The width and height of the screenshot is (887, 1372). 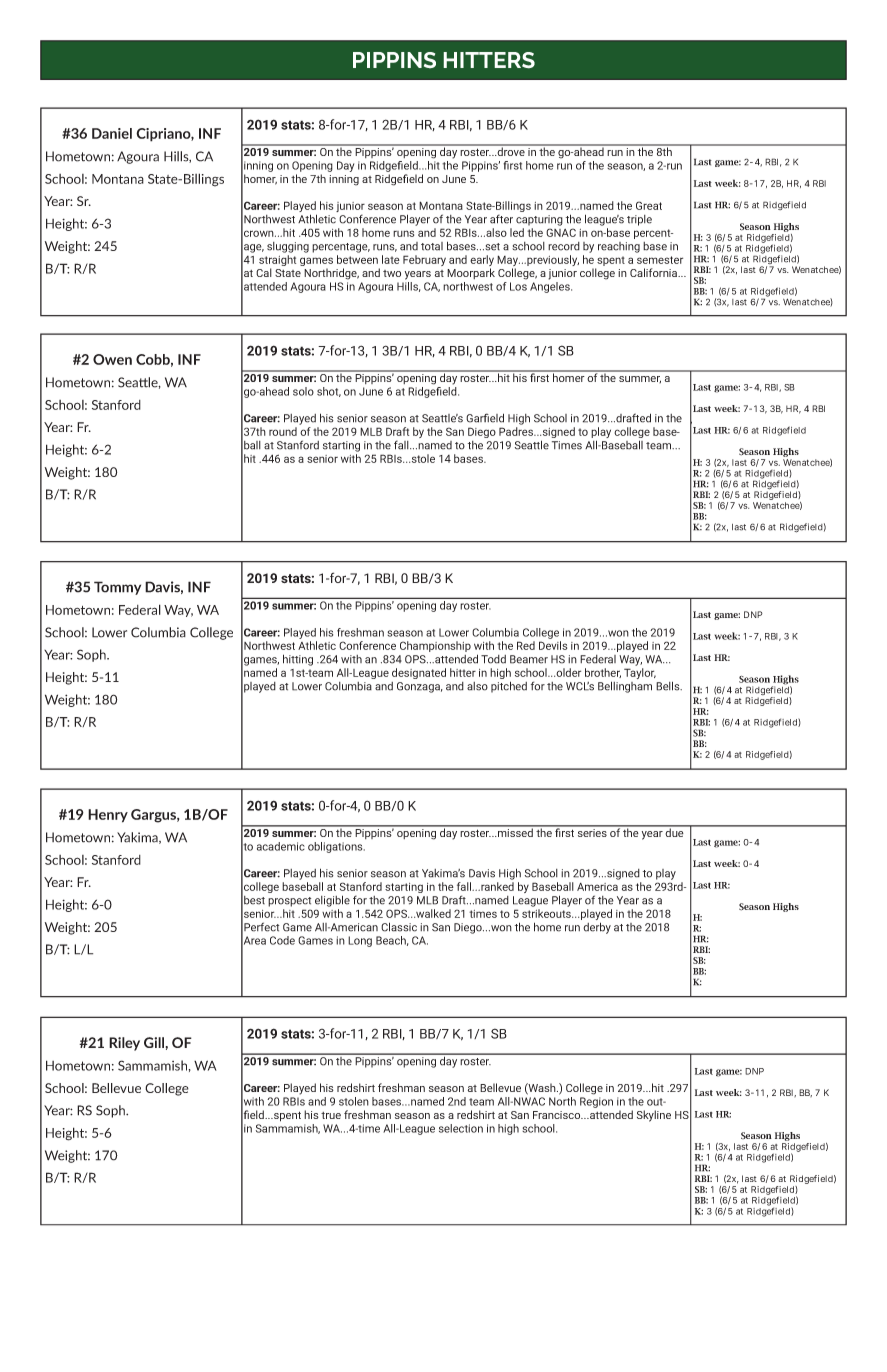 I want to click on Tommy, so click(x=117, y=588).
